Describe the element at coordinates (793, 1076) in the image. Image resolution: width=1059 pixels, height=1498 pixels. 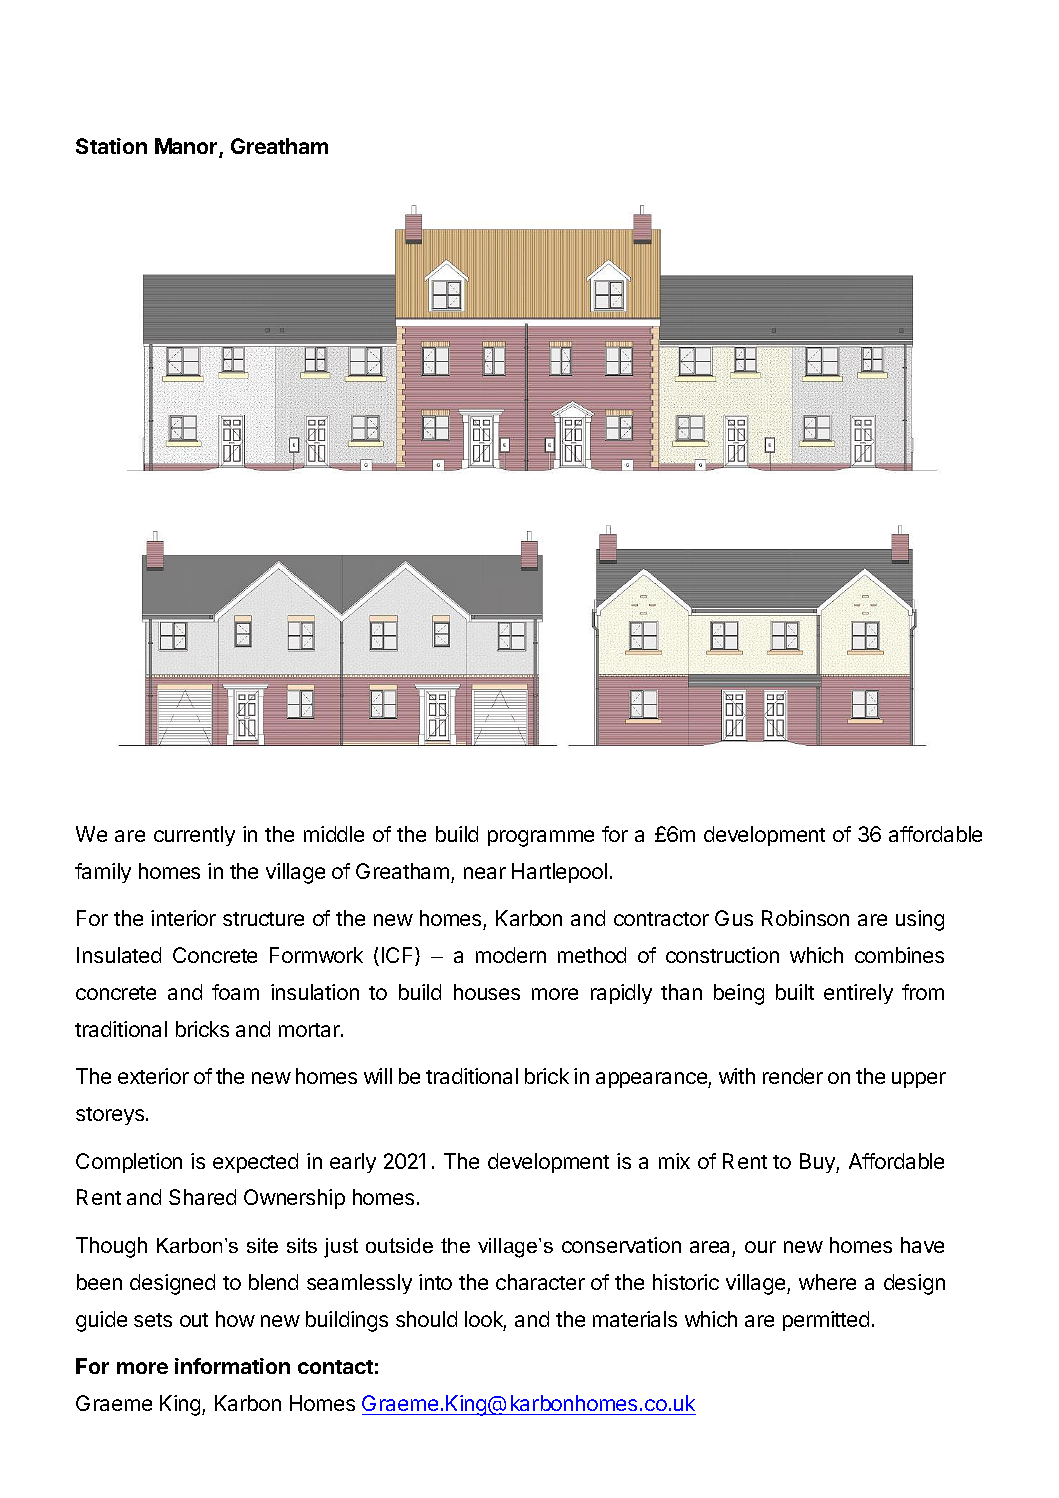
I see `render` at that location.
